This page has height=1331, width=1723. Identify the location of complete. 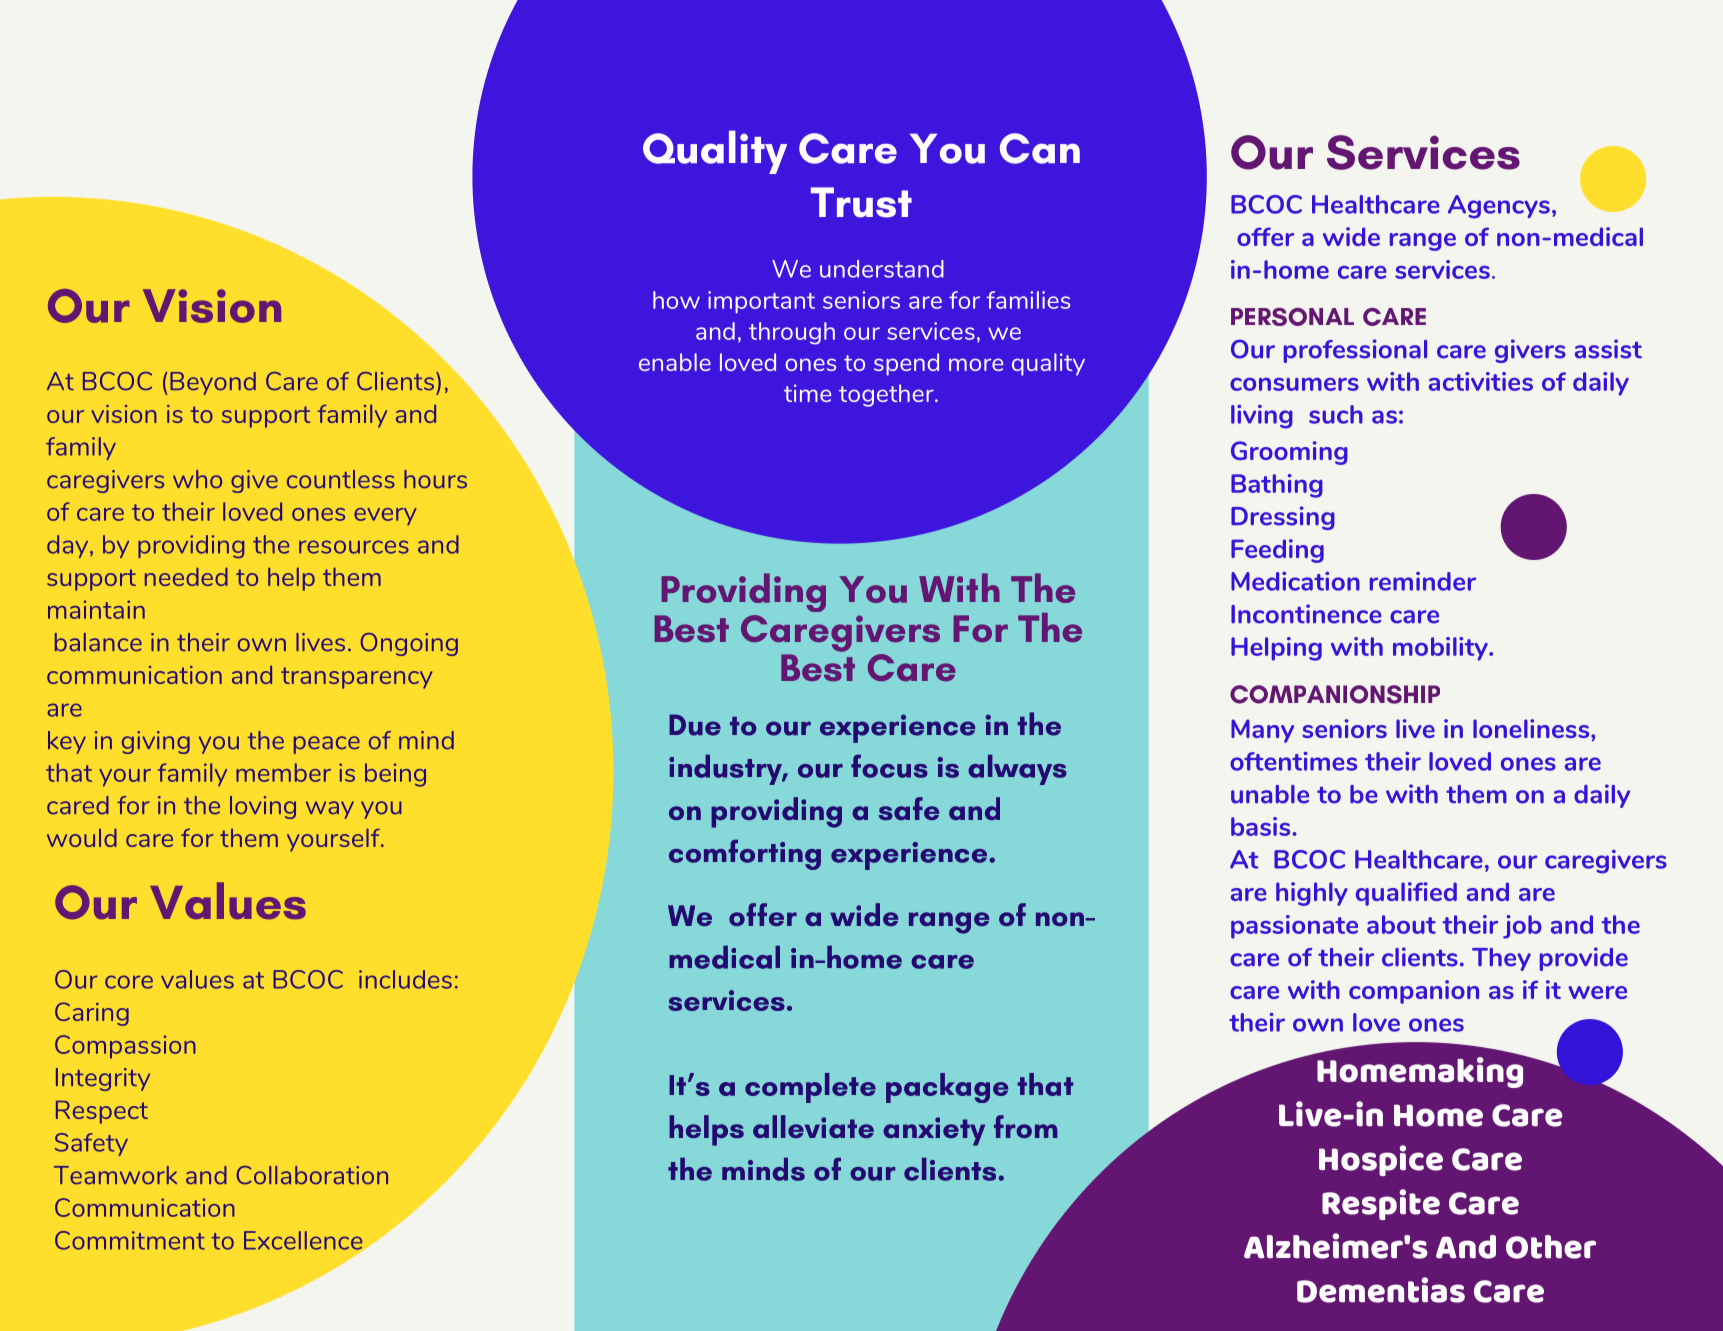
(810, 1088).
